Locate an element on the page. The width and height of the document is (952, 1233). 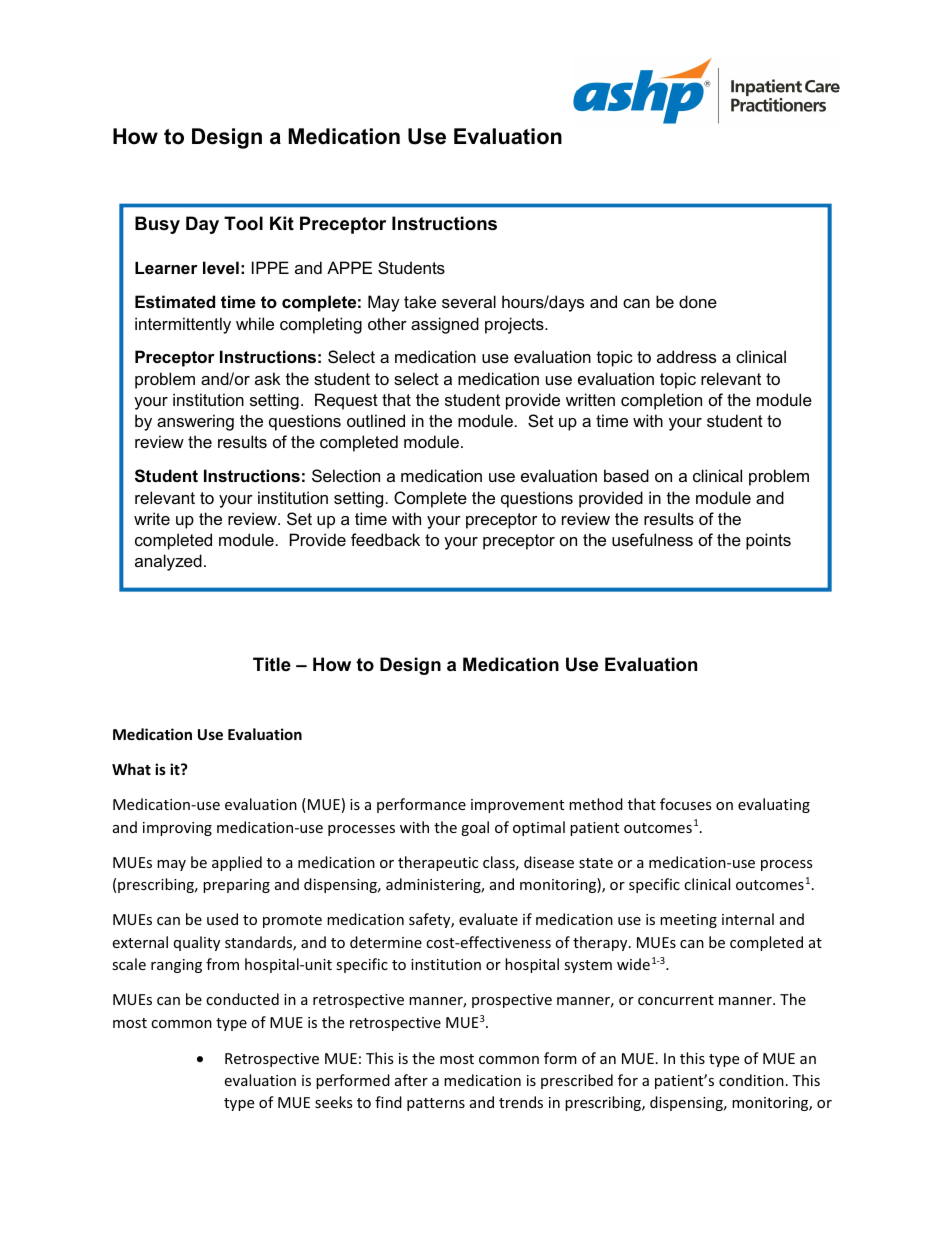
several is located at coordinates (469, 301).
